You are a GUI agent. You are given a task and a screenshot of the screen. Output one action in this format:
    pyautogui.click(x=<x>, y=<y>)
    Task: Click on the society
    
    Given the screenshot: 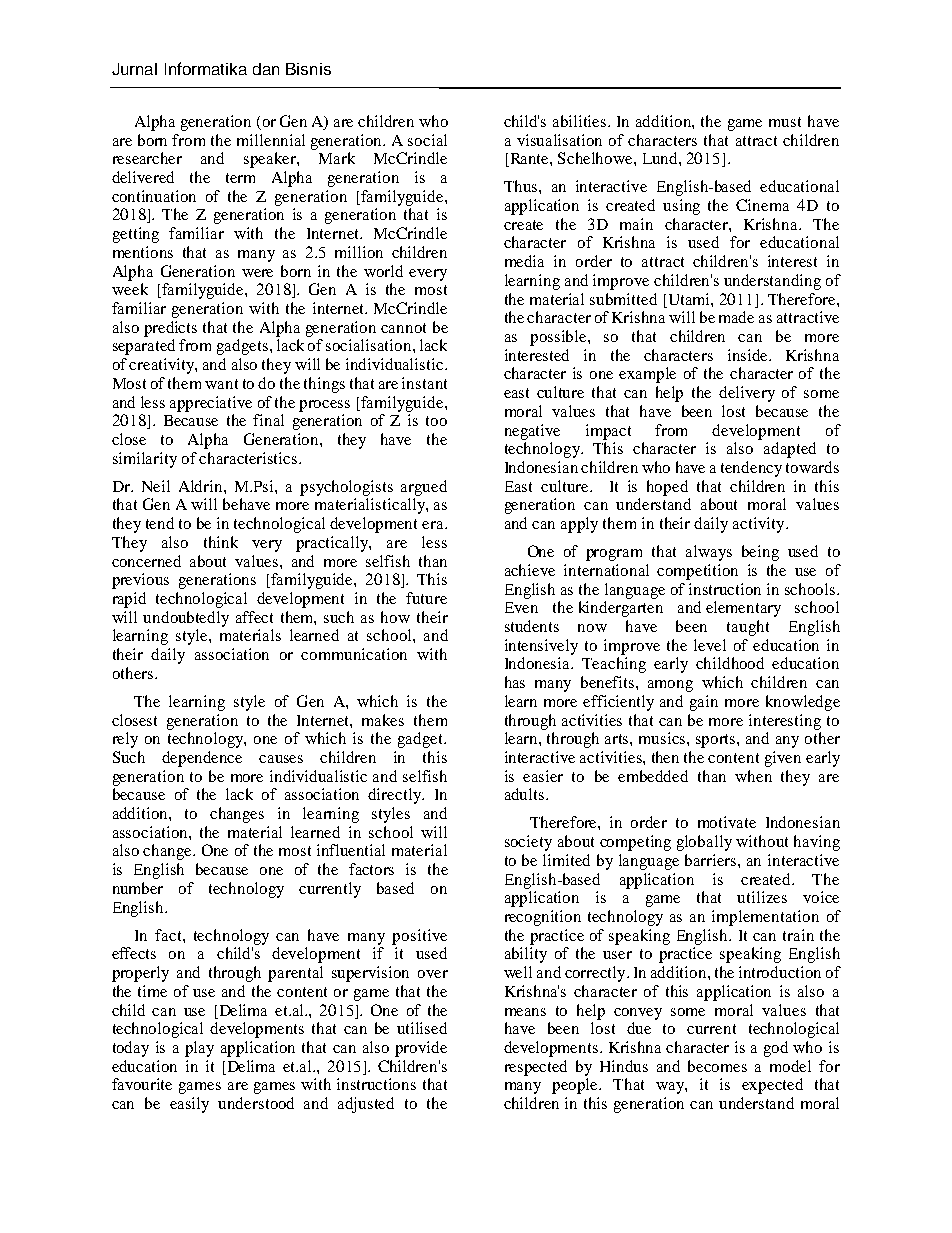 What is the action you would take?
    pyautogui.click(x=528, y=843)
